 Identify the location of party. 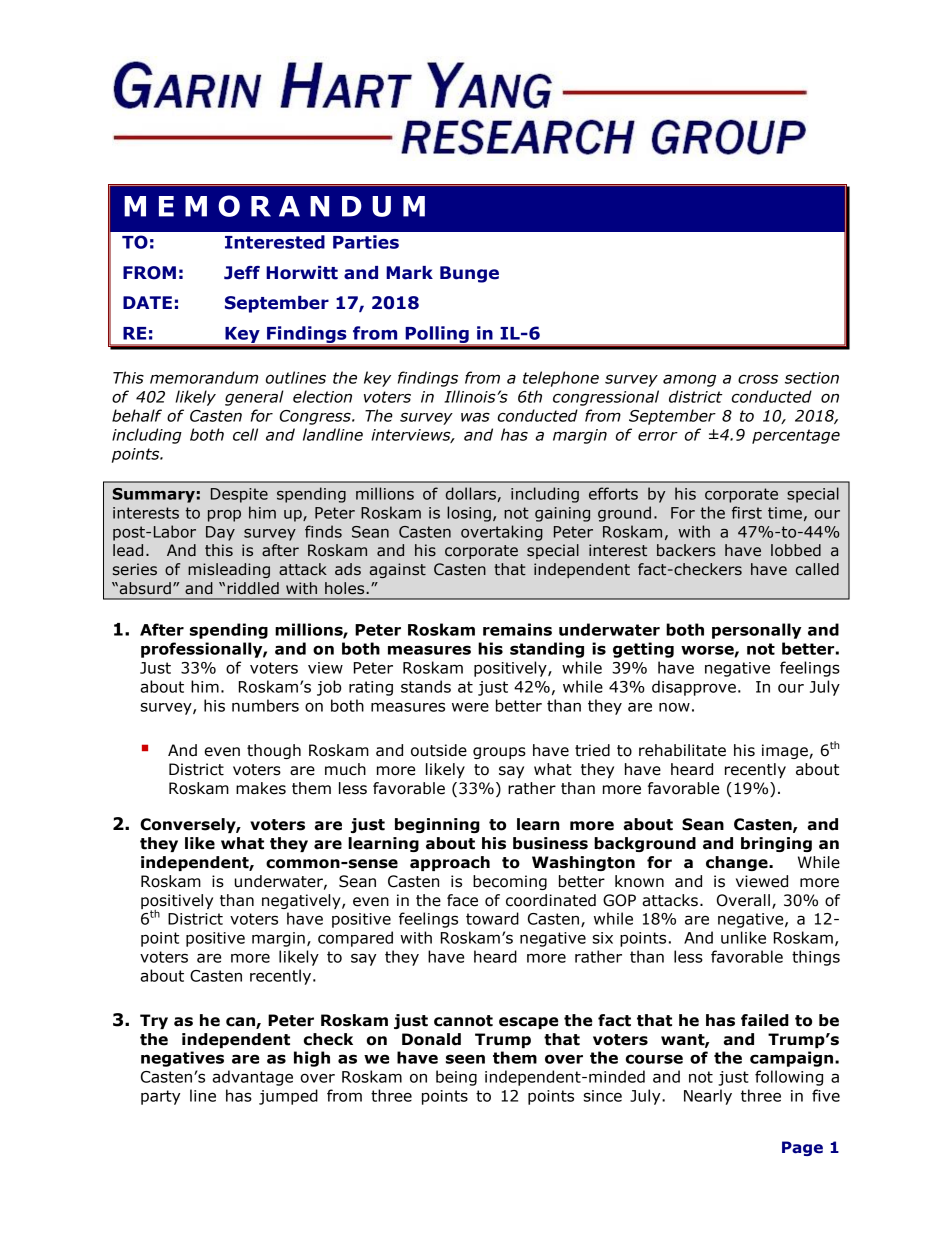
(161, 1097).
